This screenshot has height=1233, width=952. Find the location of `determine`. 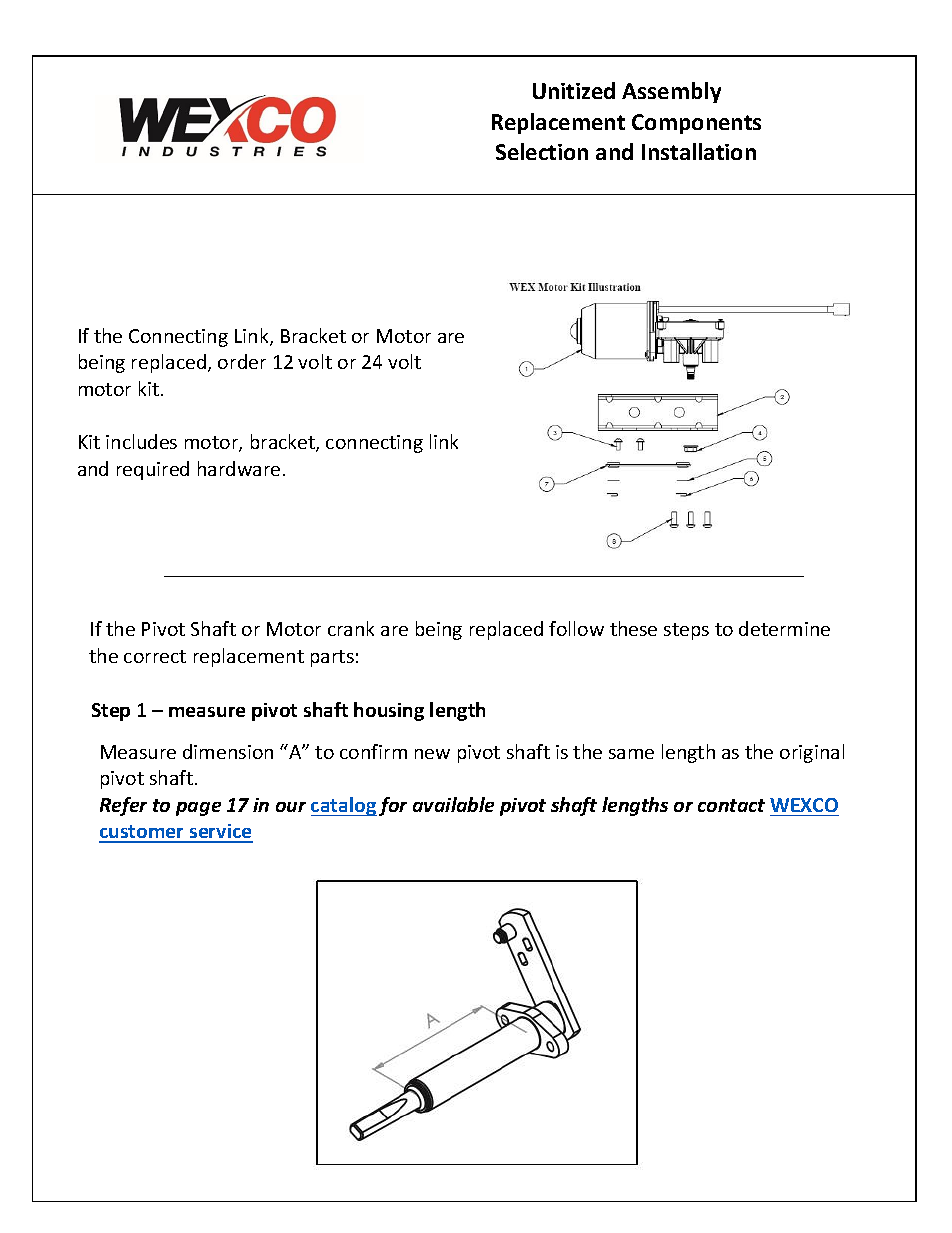

determine is located at coordinates (784, 628).
